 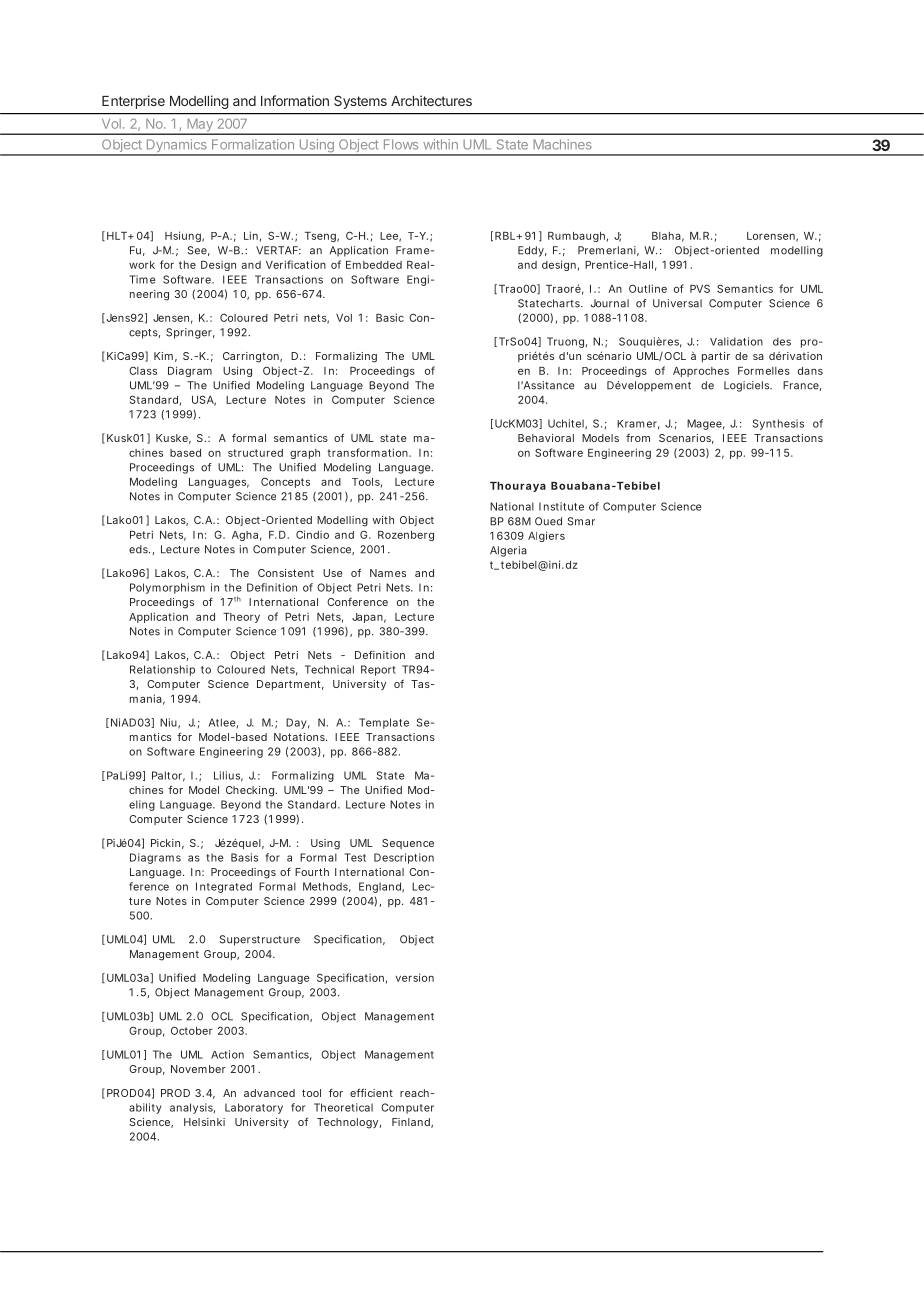 What do you see at coordinates (561, 506) in the screenshot?
I see `Institute` at bounding box center [561, 506].
